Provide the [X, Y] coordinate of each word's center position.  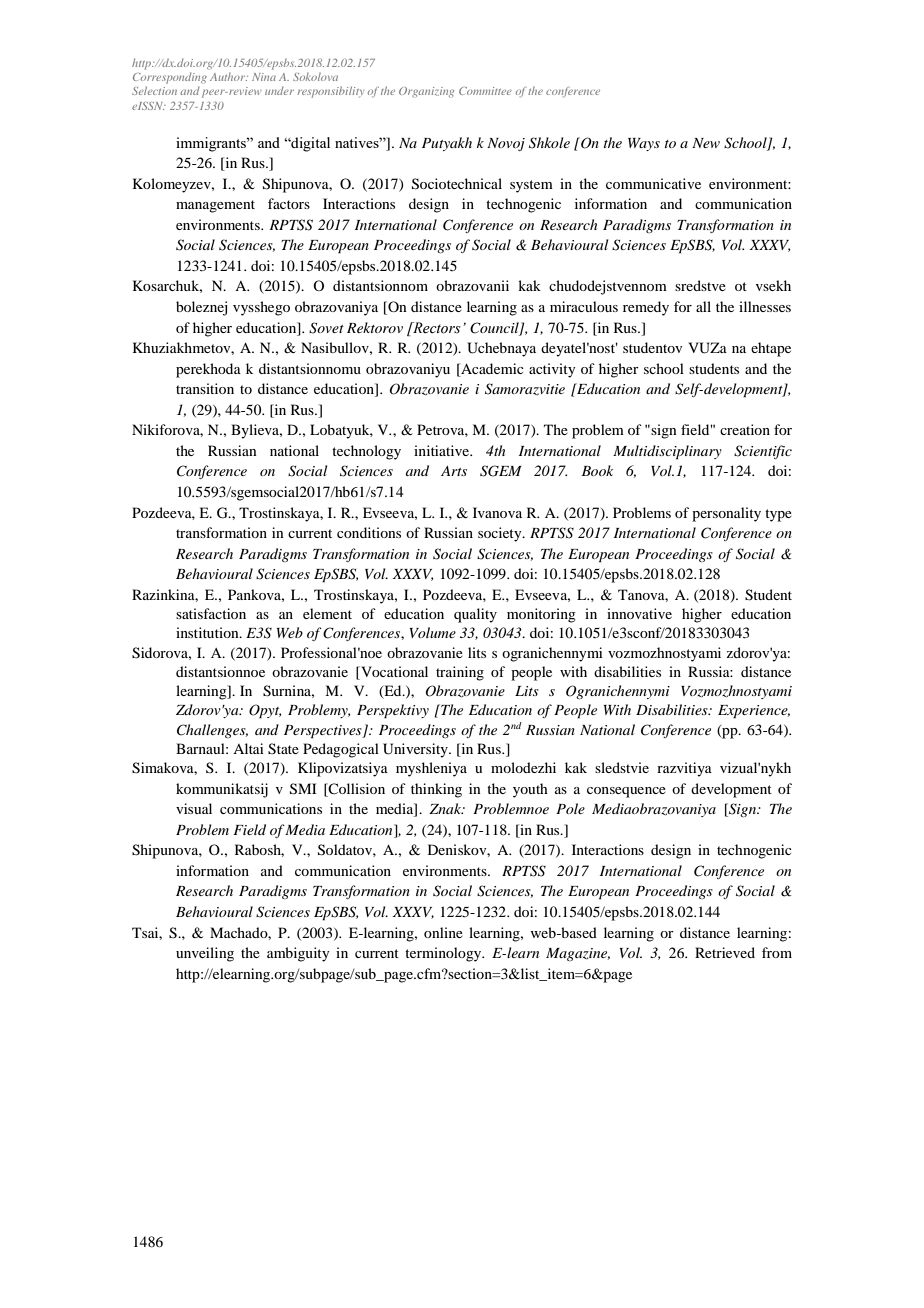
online [443, 932]
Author [229, 77]
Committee [485, 91]
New [706, 143]
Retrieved [725, 952]
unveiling [205, 954]
